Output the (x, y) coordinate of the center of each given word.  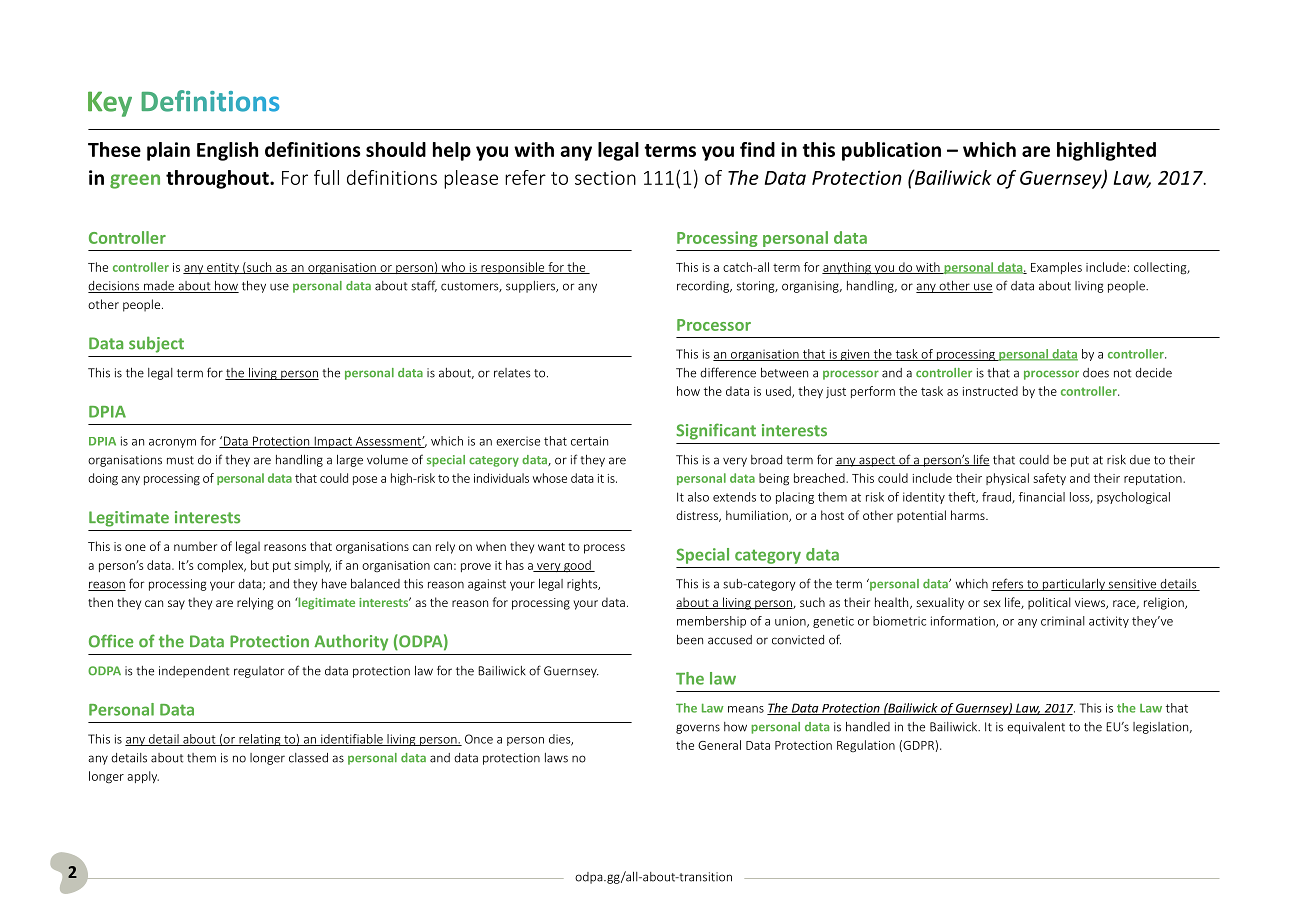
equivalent (1036, 728)
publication (891, 151)
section (605, 178)
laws (556, 758)
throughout (218, 179)
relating (260, 740)
